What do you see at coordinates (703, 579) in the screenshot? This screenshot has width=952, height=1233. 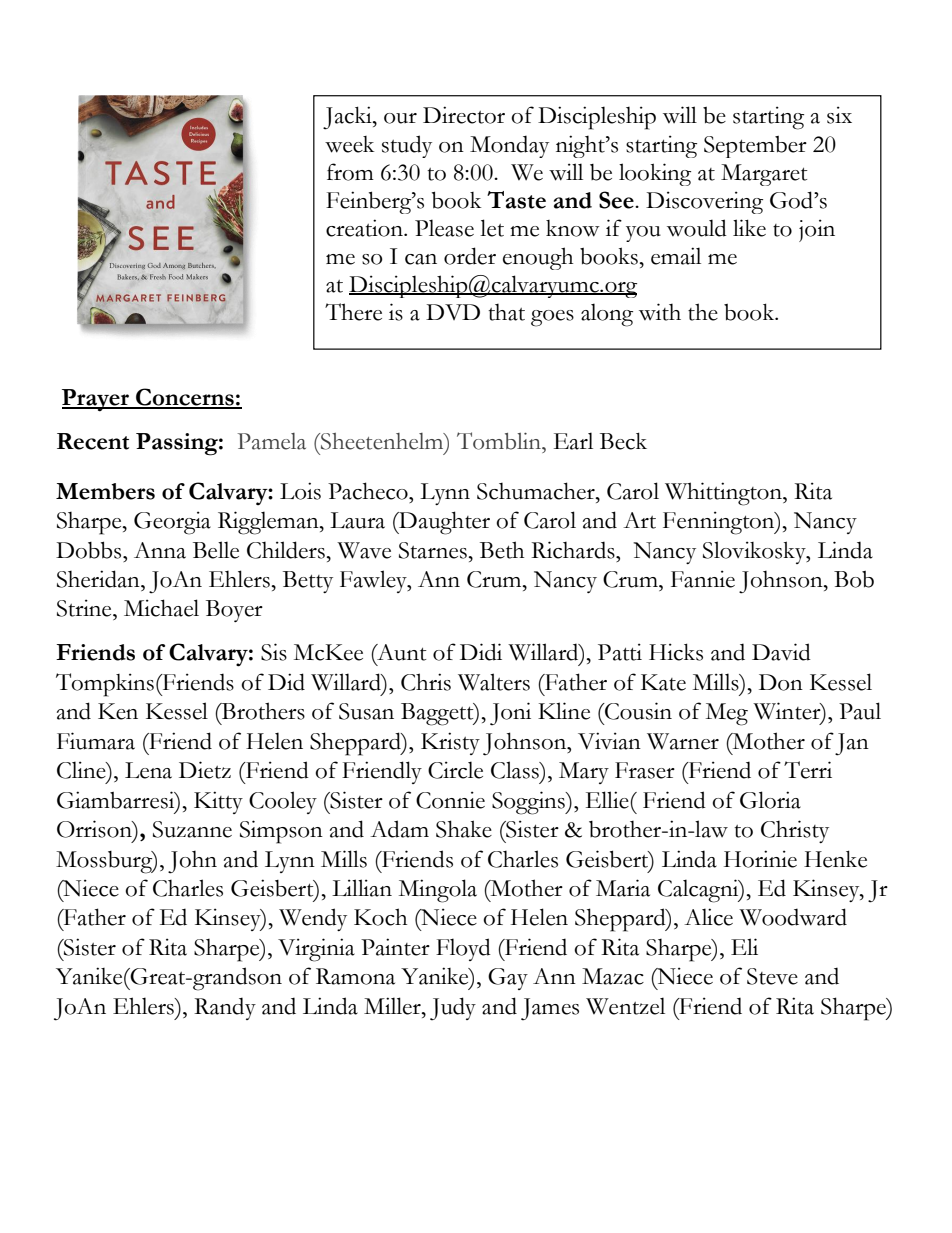 I see `Fannie` at bounding box center [703, 579].
